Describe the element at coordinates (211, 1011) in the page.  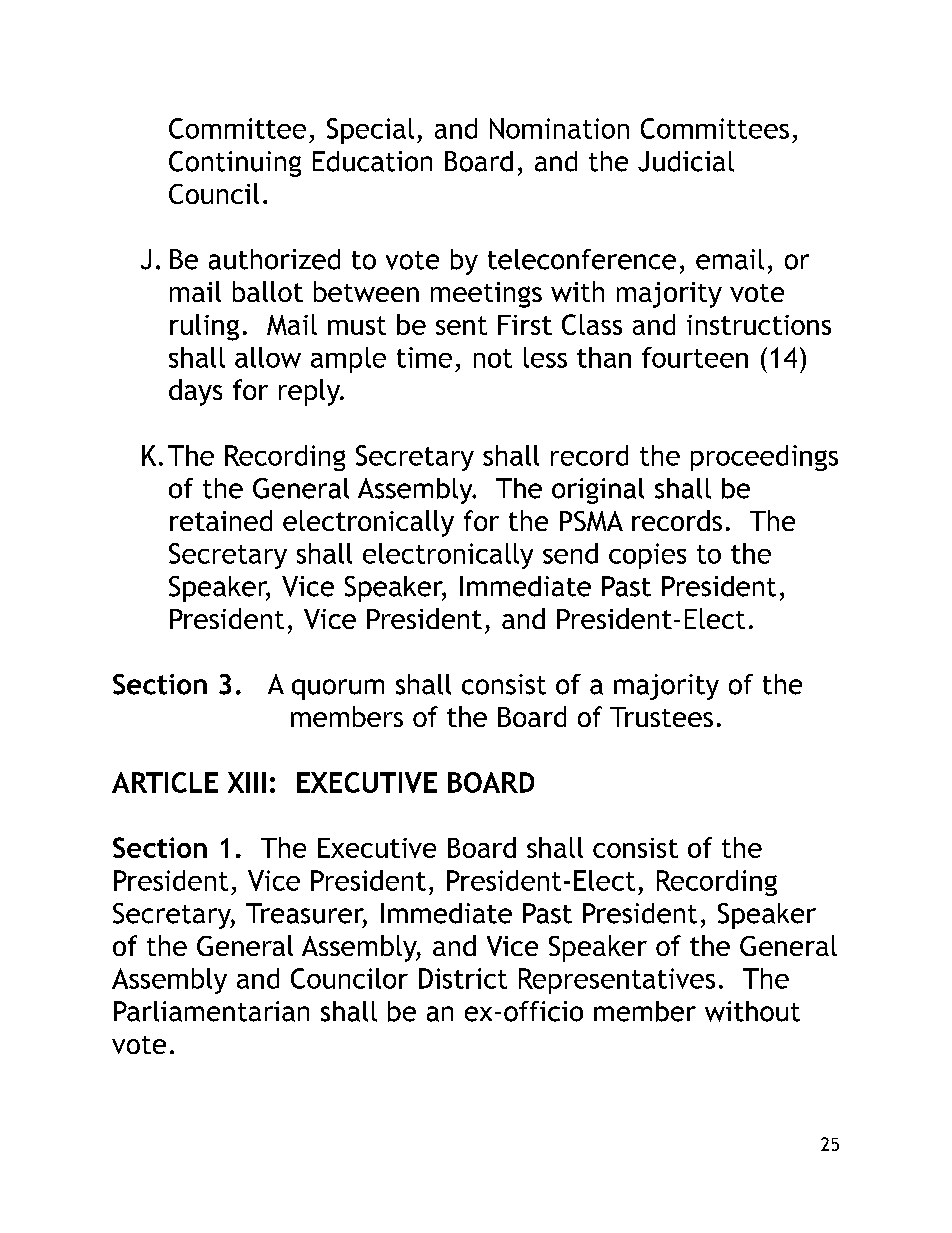
I see `Parliamentarian` at that location.
